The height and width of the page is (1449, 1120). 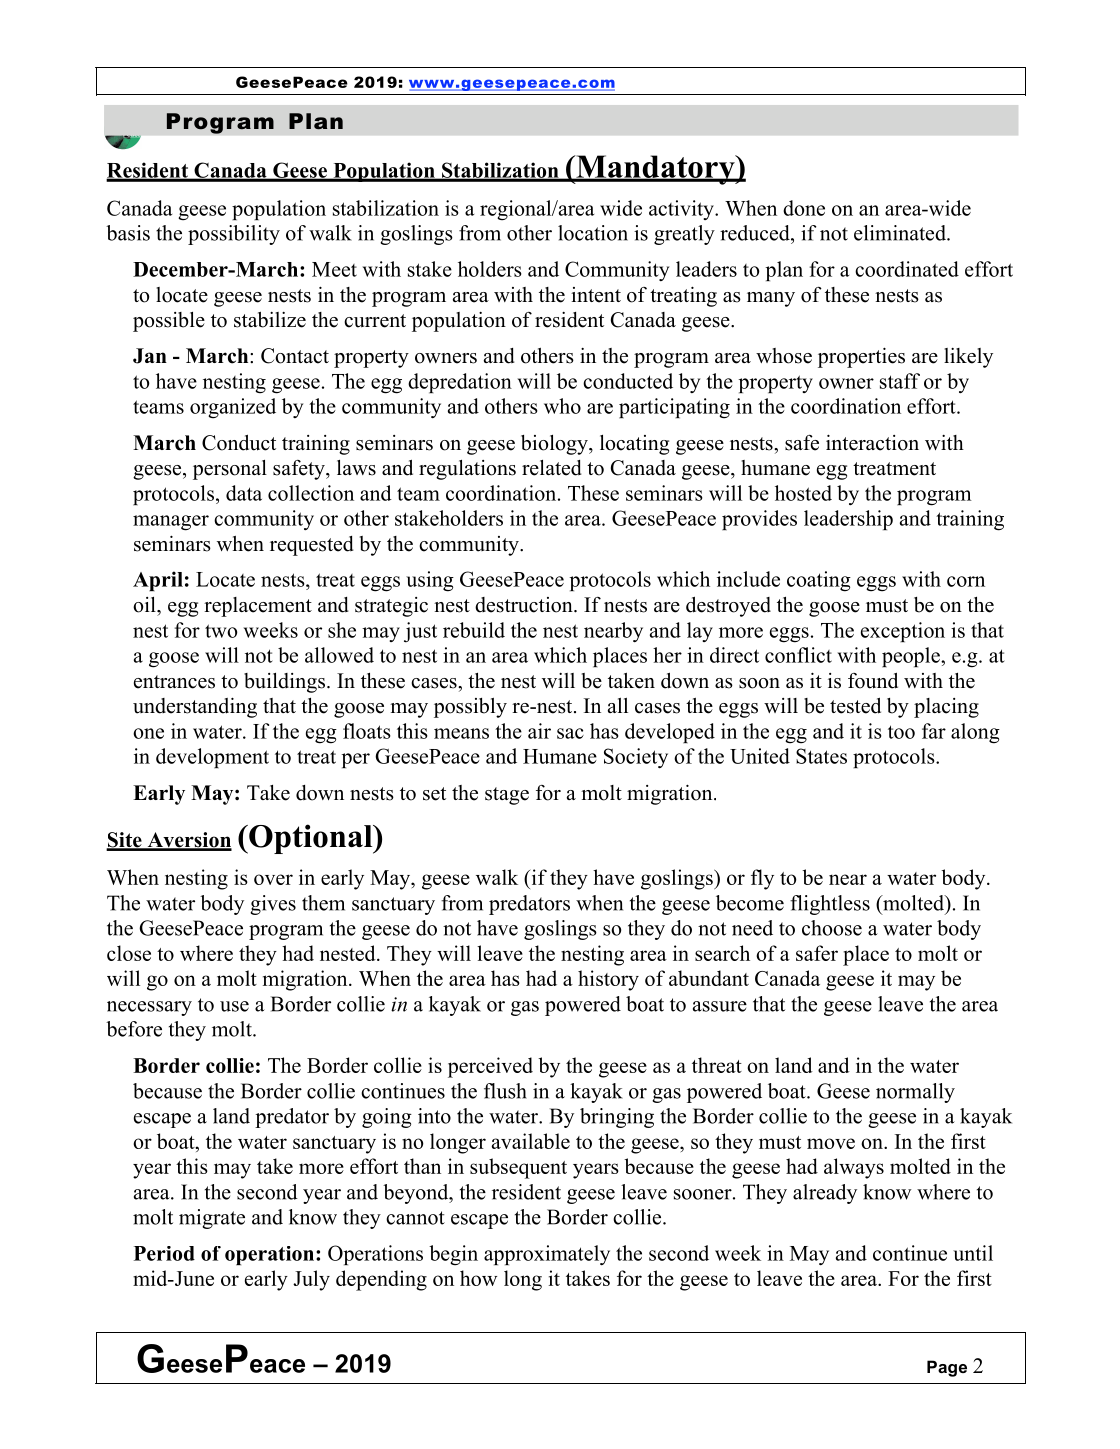 What do you see at coordinates (507, 796) in the page?
I see `stage` at bounding box center [507, 796].
